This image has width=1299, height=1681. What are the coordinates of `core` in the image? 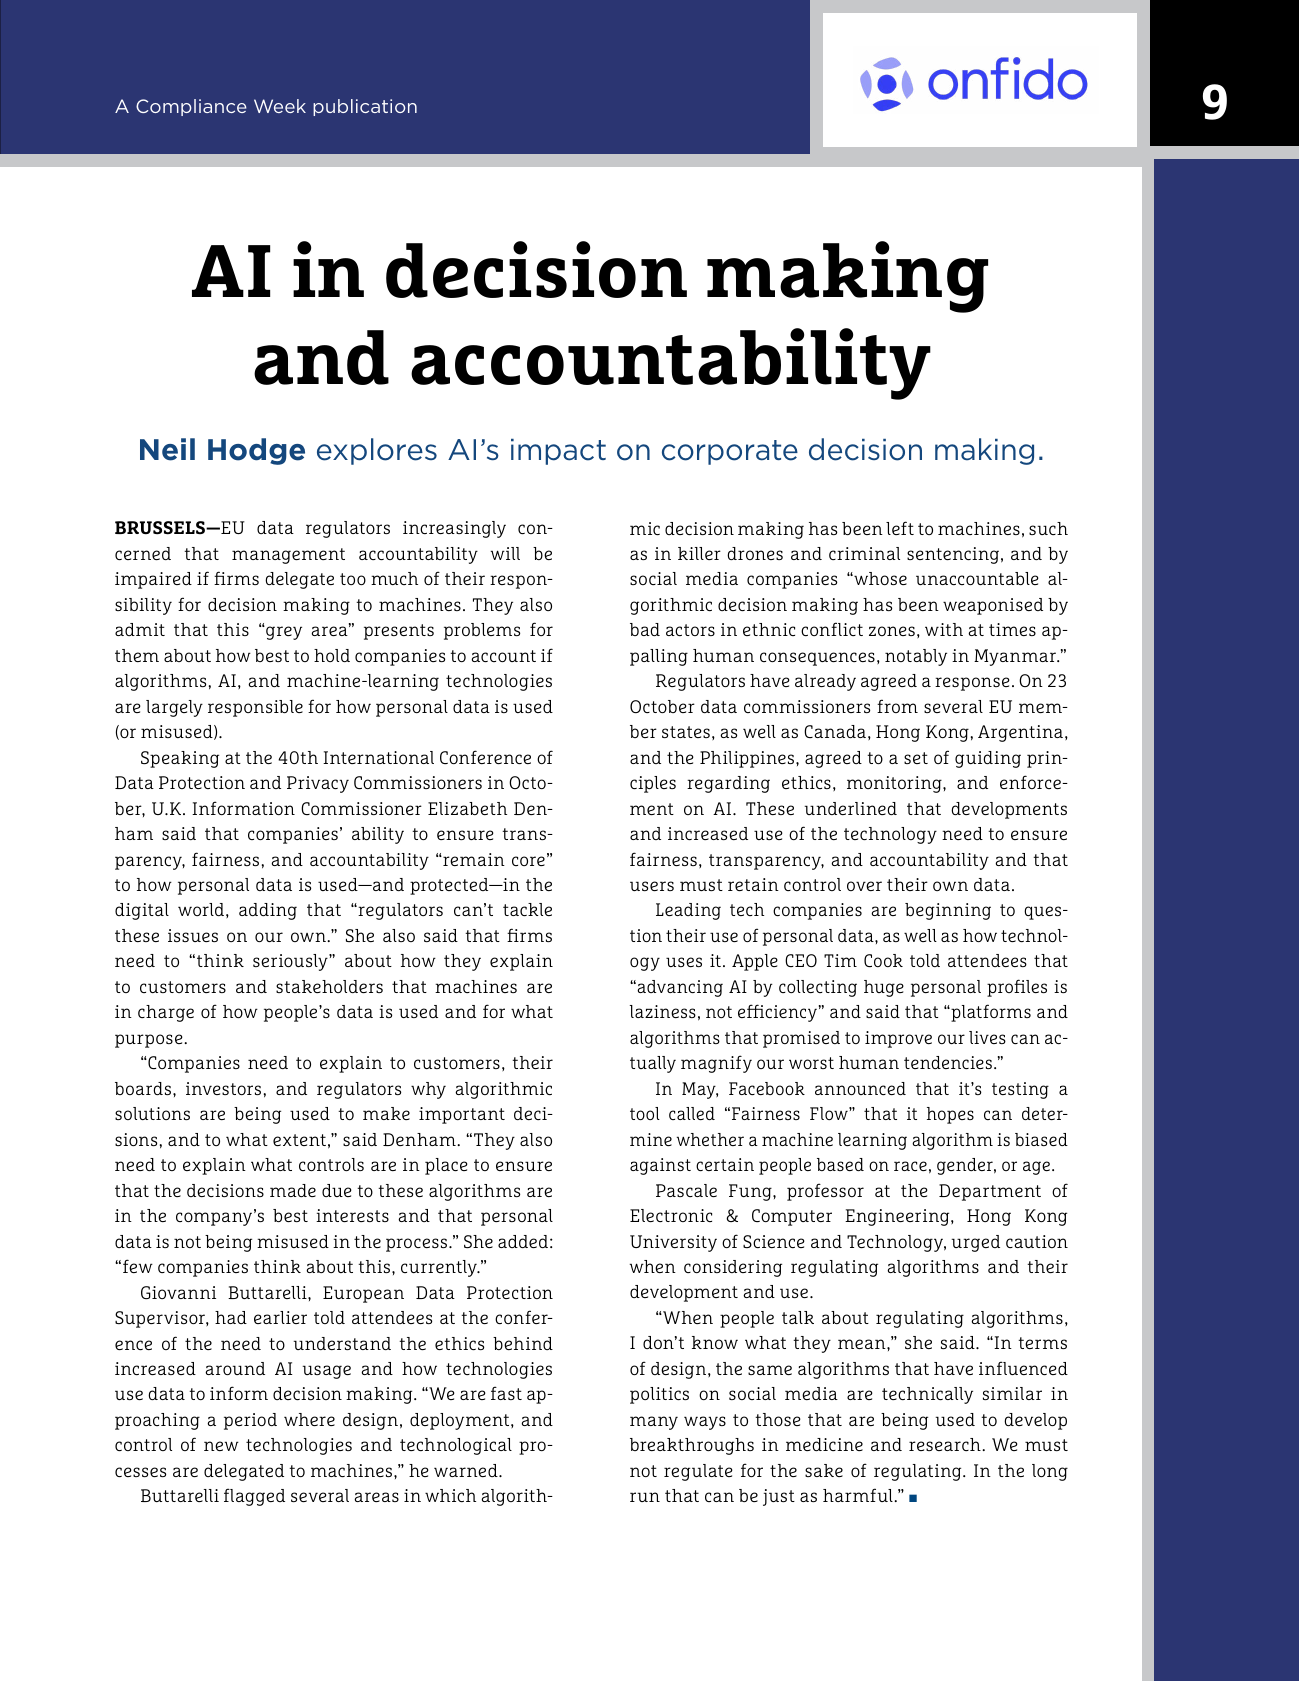 It's located at (528, 861).
